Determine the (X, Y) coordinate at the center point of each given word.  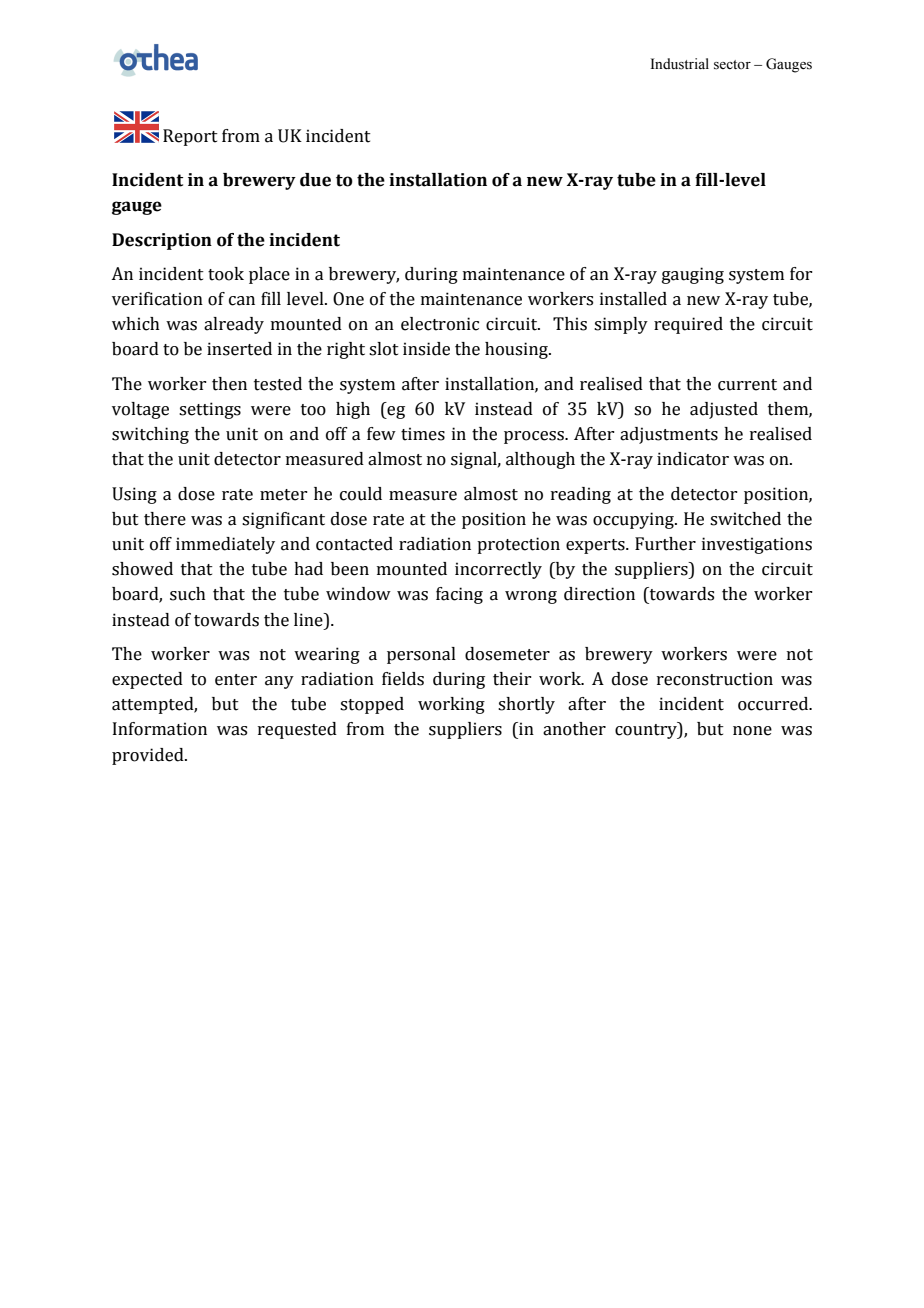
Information (160, 729)
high (353, 410)
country (647, 730)
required (688, 325)
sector (732, 65)
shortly (526, 705)
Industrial (680, 64)
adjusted (724, 410)
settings (210, 410)
